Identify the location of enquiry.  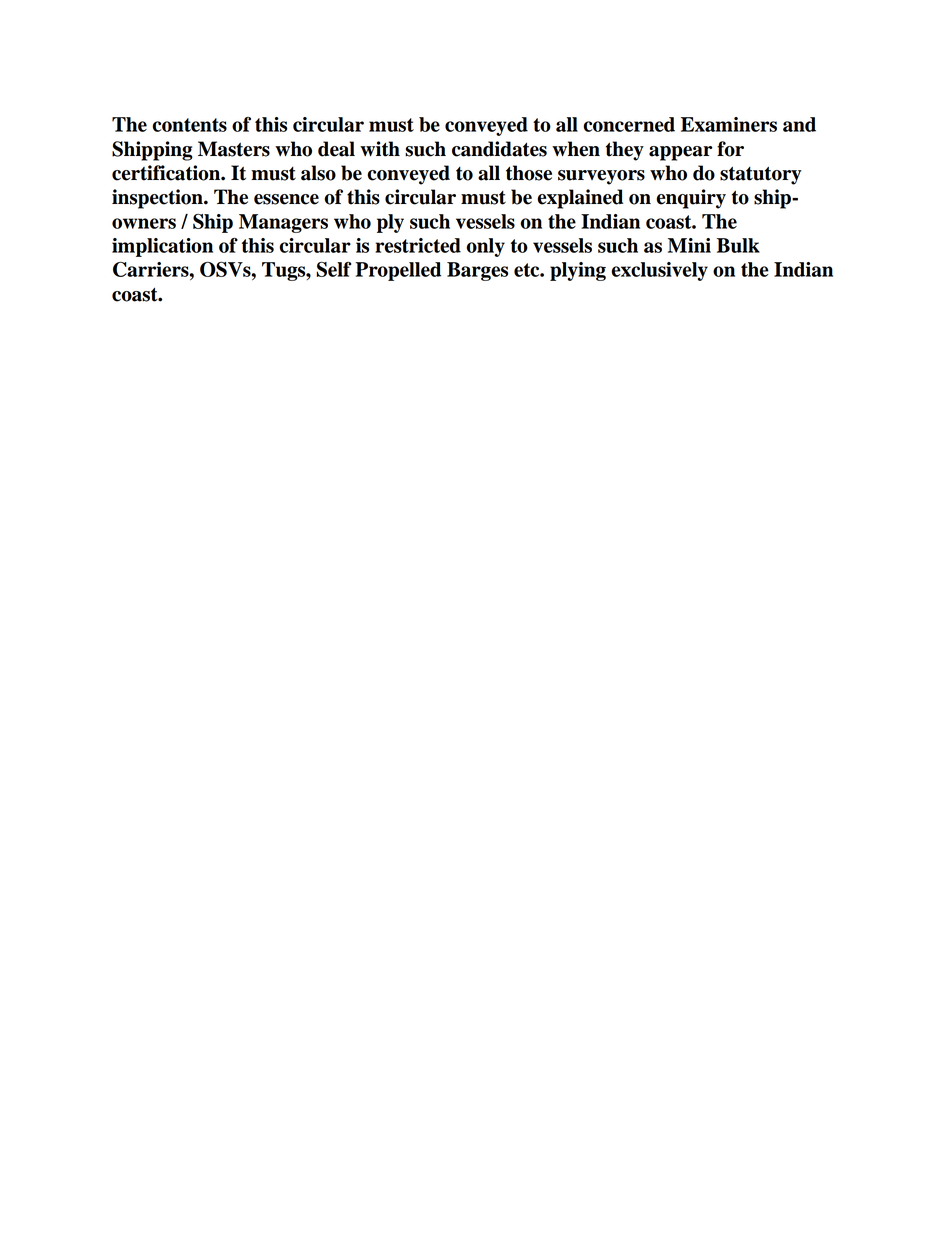
(691, 199).
